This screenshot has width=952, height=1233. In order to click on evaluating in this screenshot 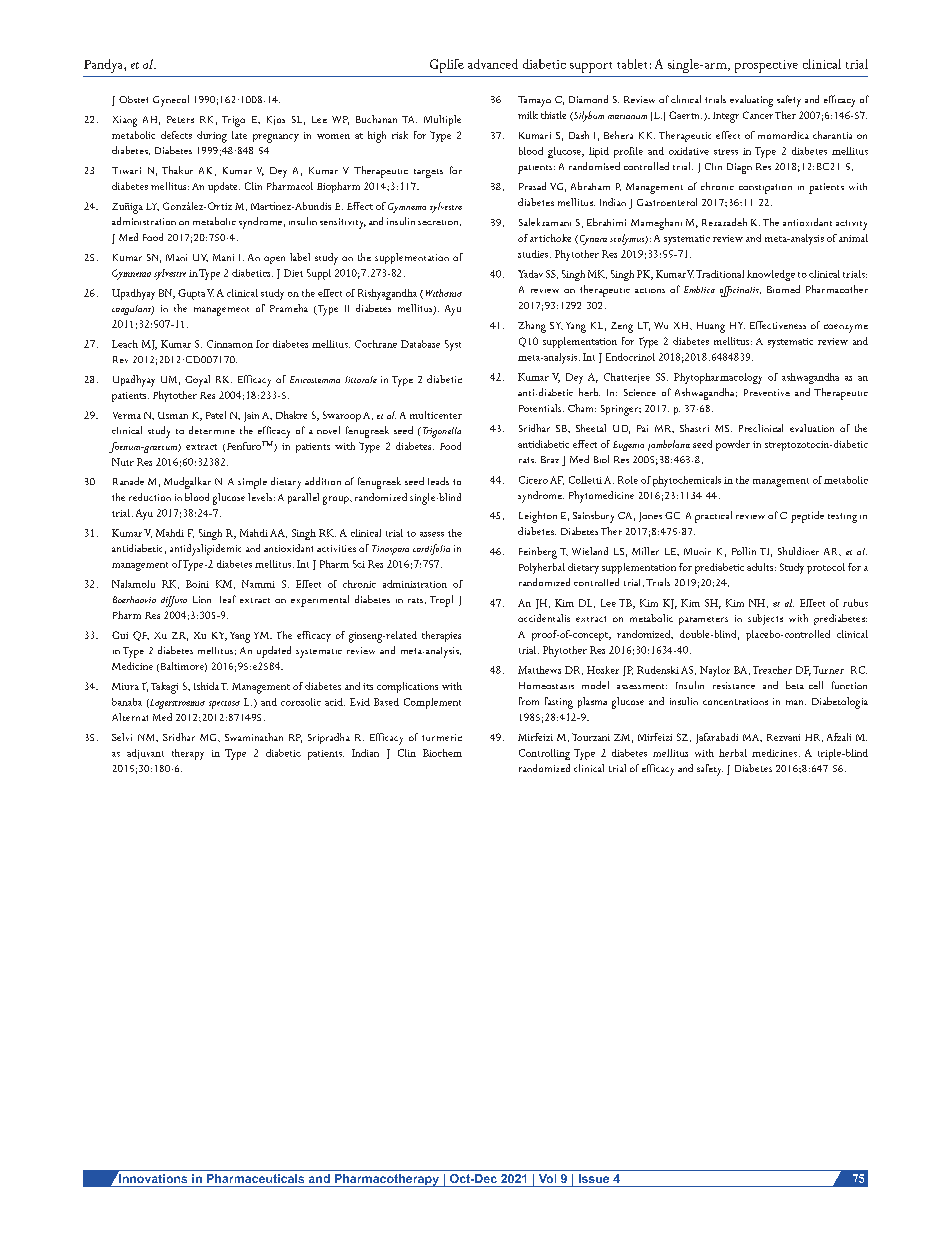, I will do `click(751, 101)`.
